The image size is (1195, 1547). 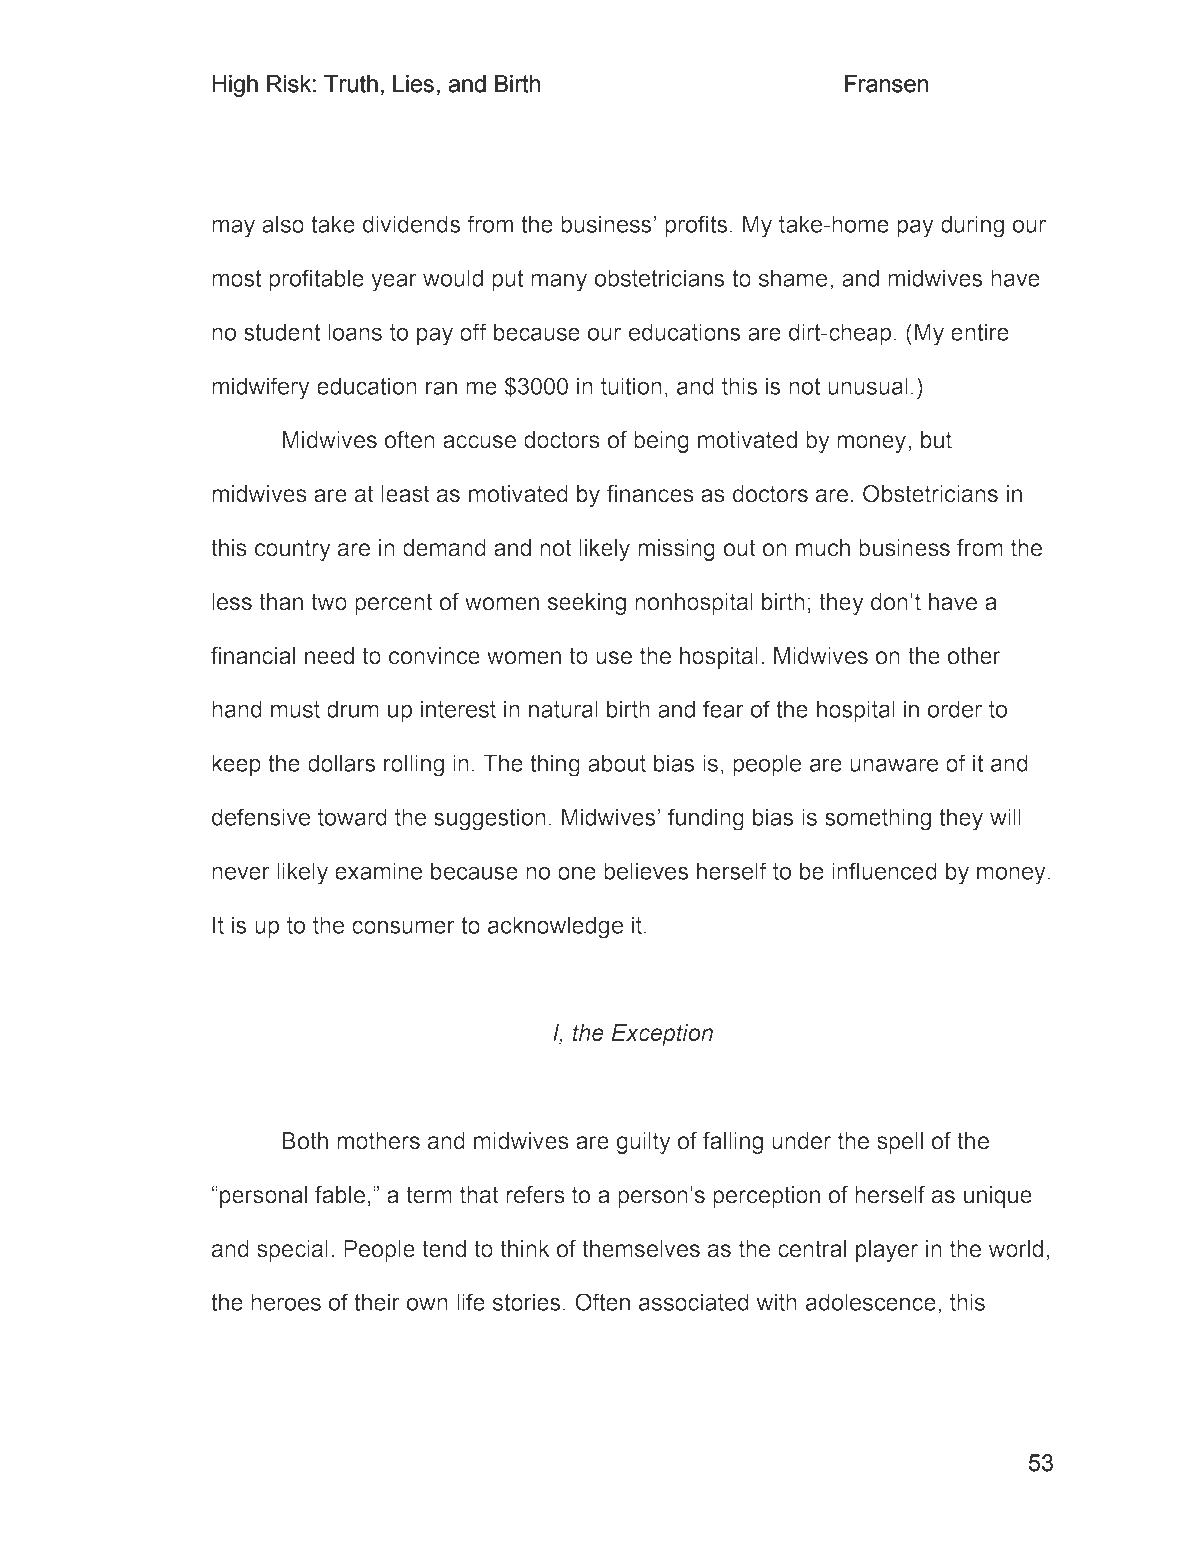 I want to click on special, so click(x=292, y=1251).
